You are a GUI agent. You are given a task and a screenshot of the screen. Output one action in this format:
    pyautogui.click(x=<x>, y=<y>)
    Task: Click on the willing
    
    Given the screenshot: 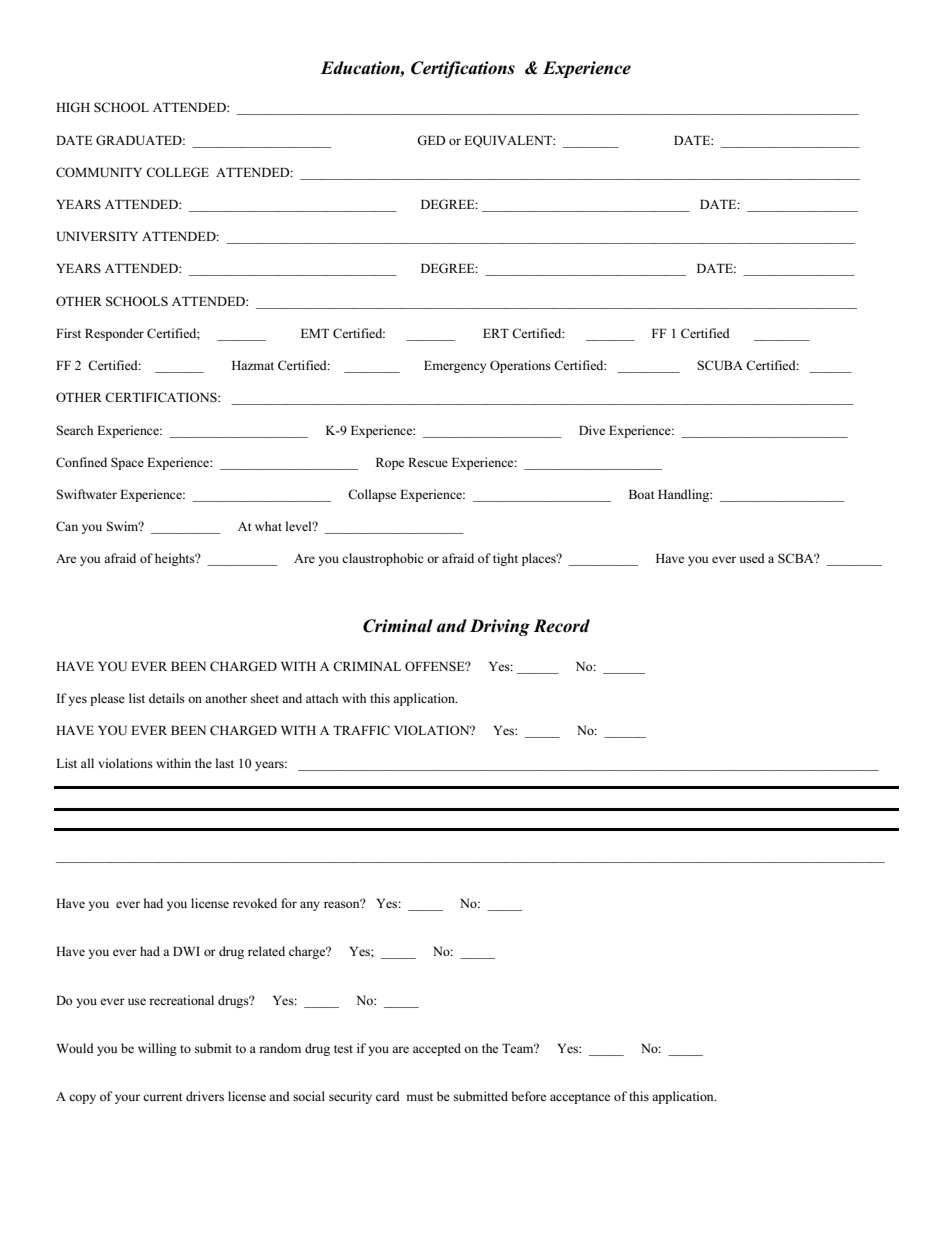 What is the action you would take?
    pyautogui.click(x=157, y=1049)
